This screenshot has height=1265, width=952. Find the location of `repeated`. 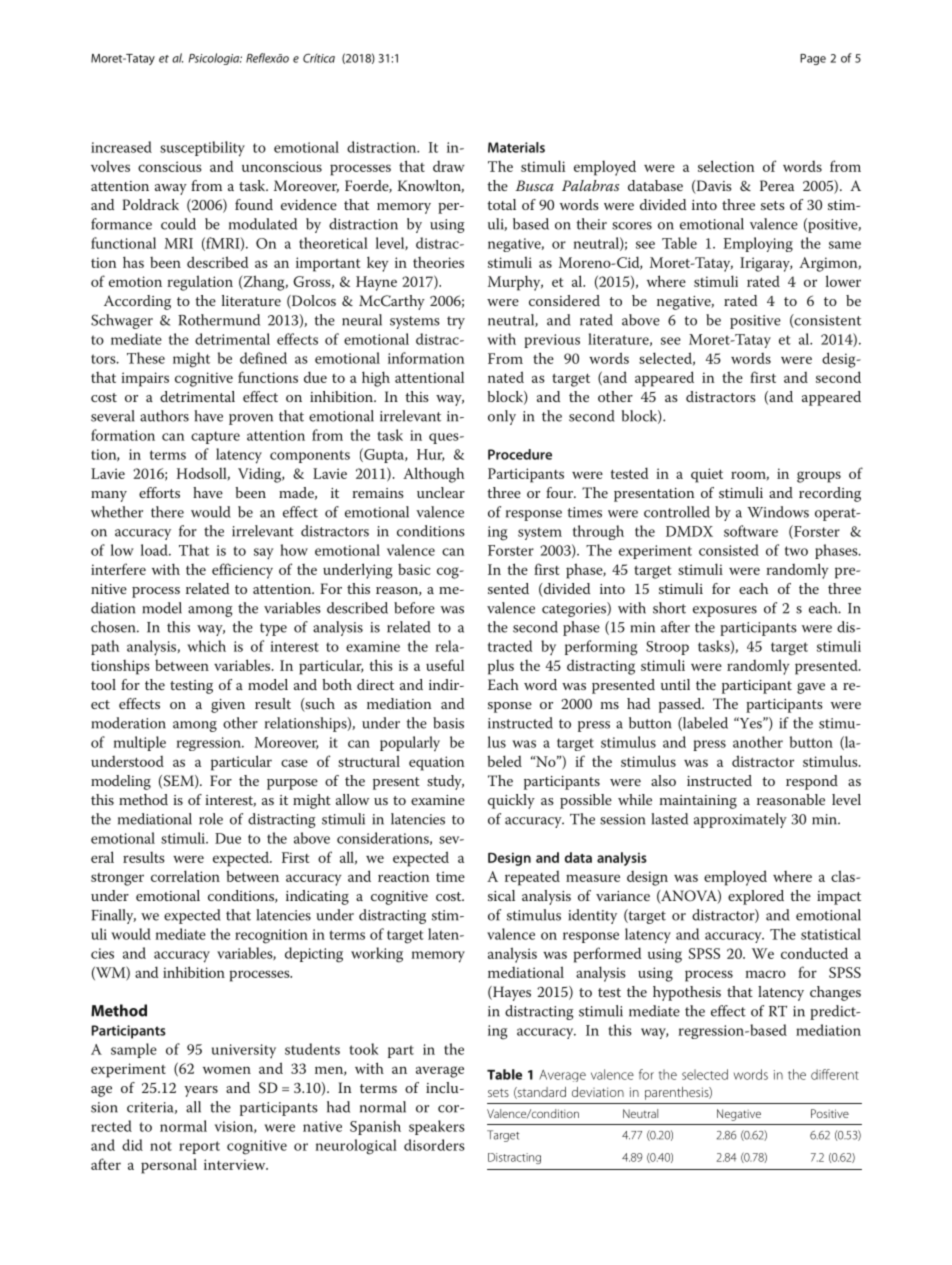

repeated is located at coordinates (532, 878).
